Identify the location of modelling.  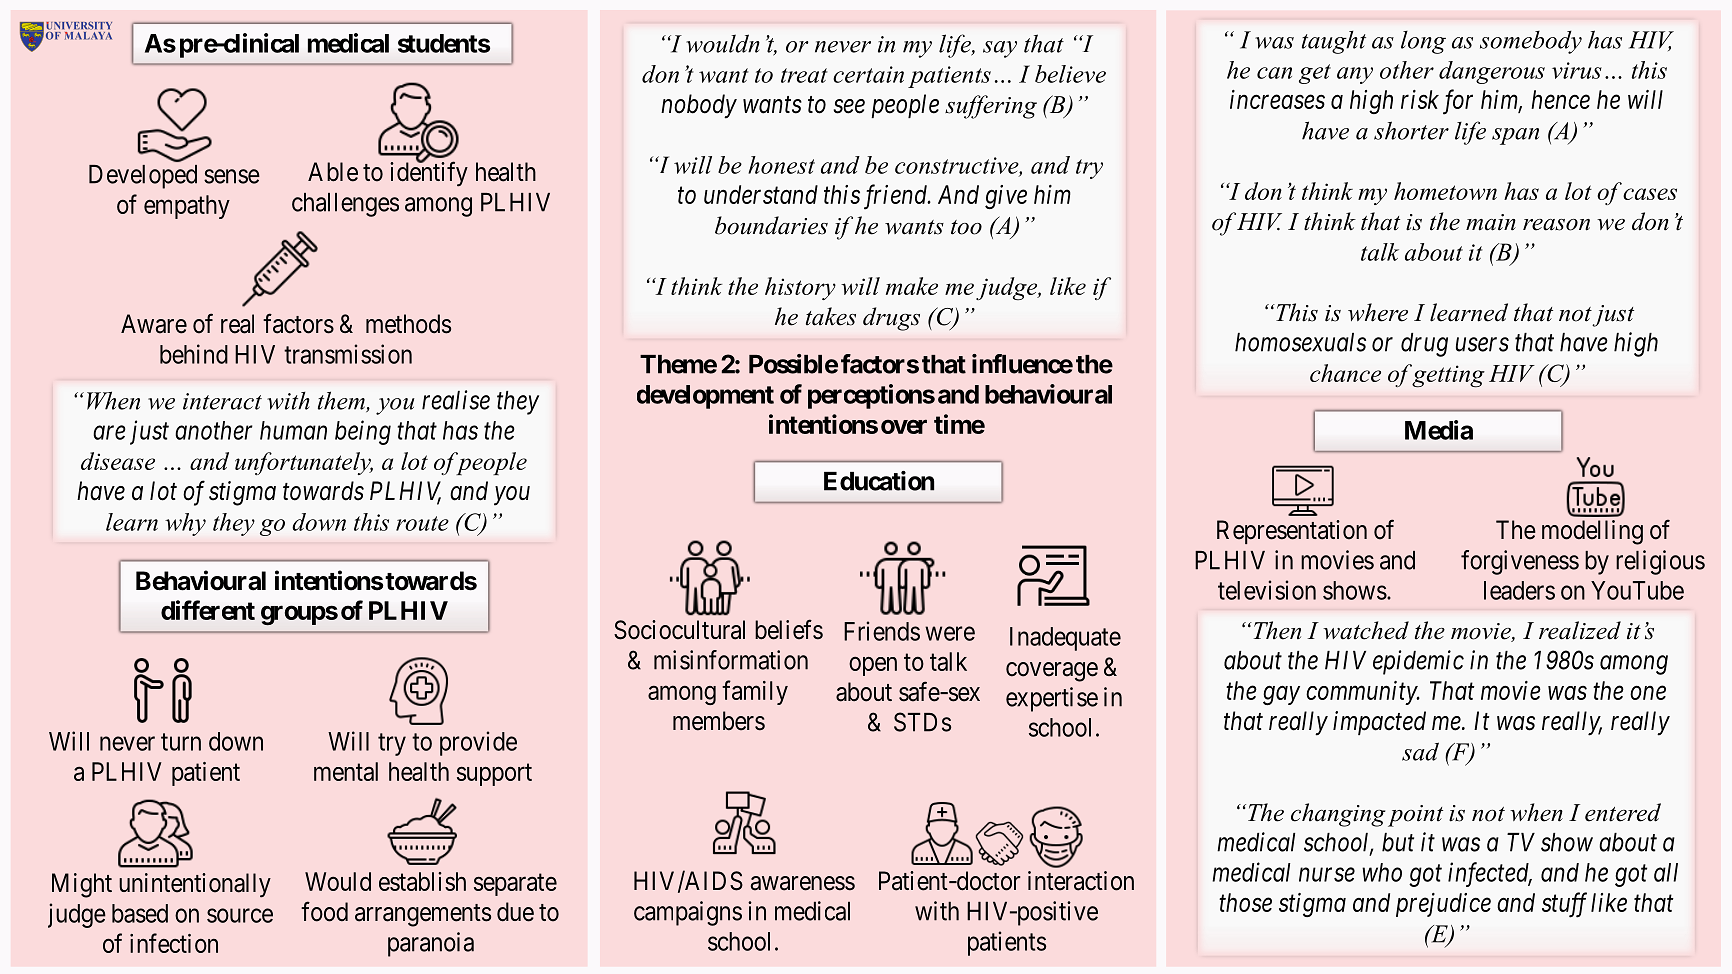
(1592, 532).
